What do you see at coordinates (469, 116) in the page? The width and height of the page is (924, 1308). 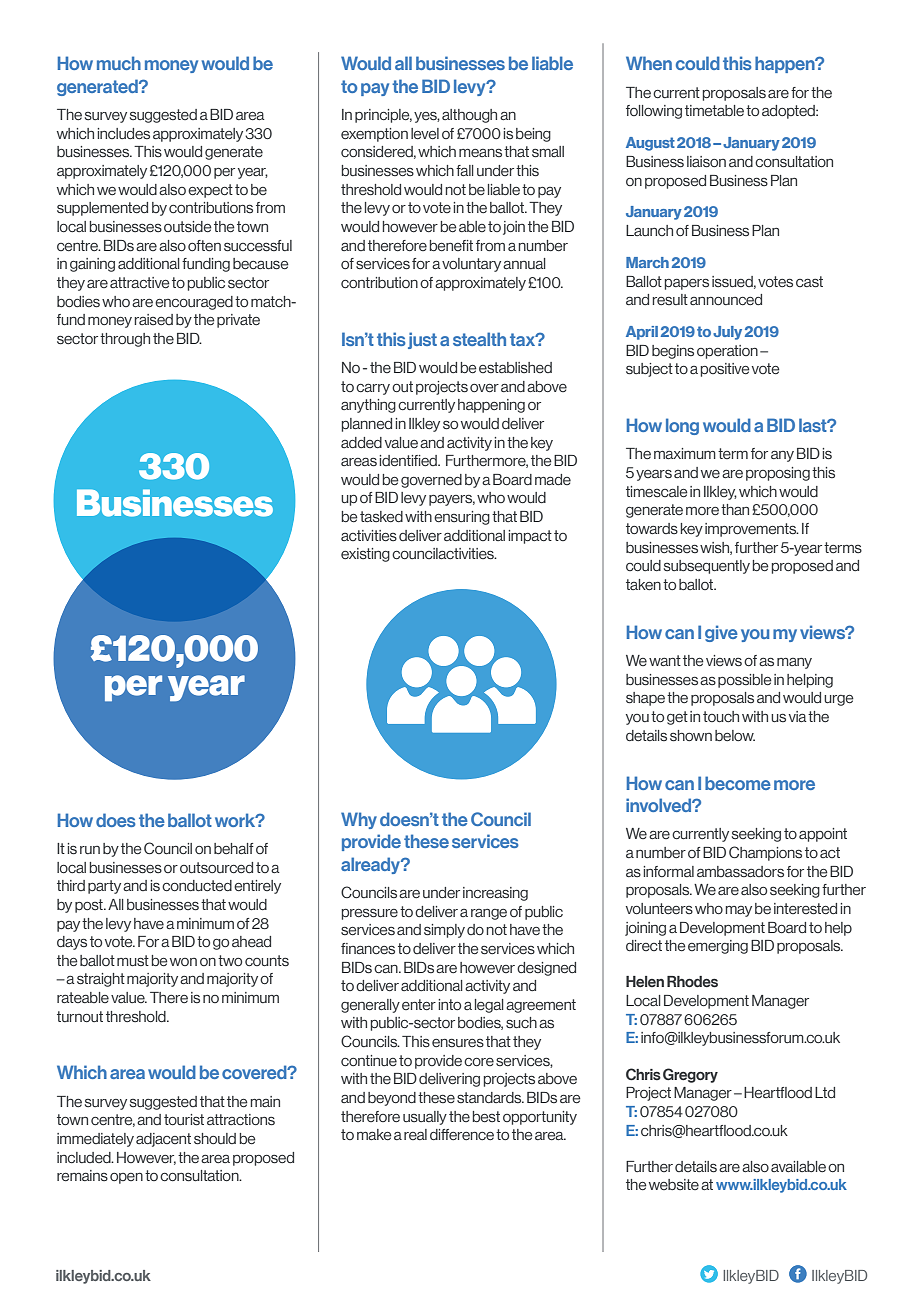 I see `although` at bounding box center [469, 116].
